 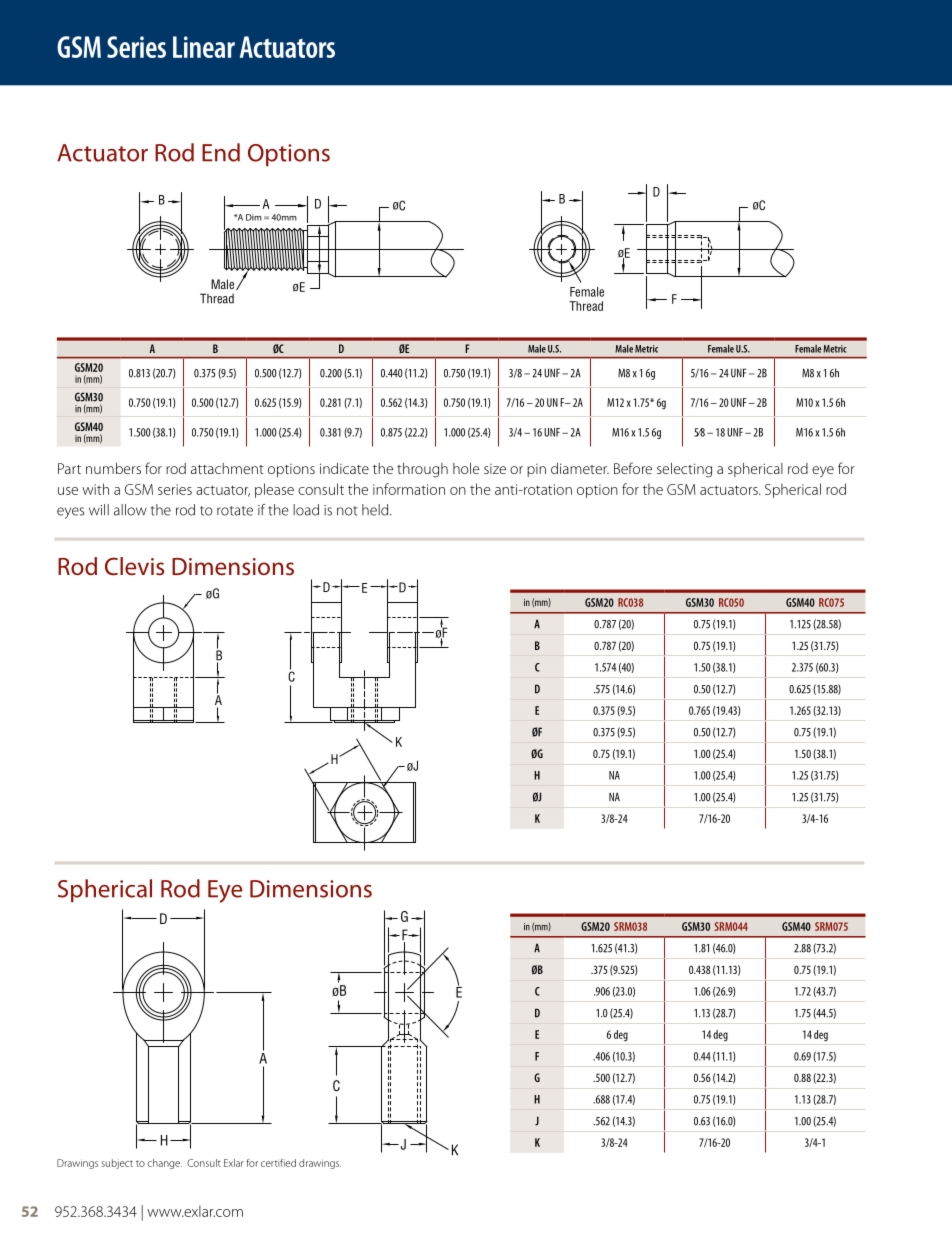 I want to click on held, so click(x=376, y=510).
